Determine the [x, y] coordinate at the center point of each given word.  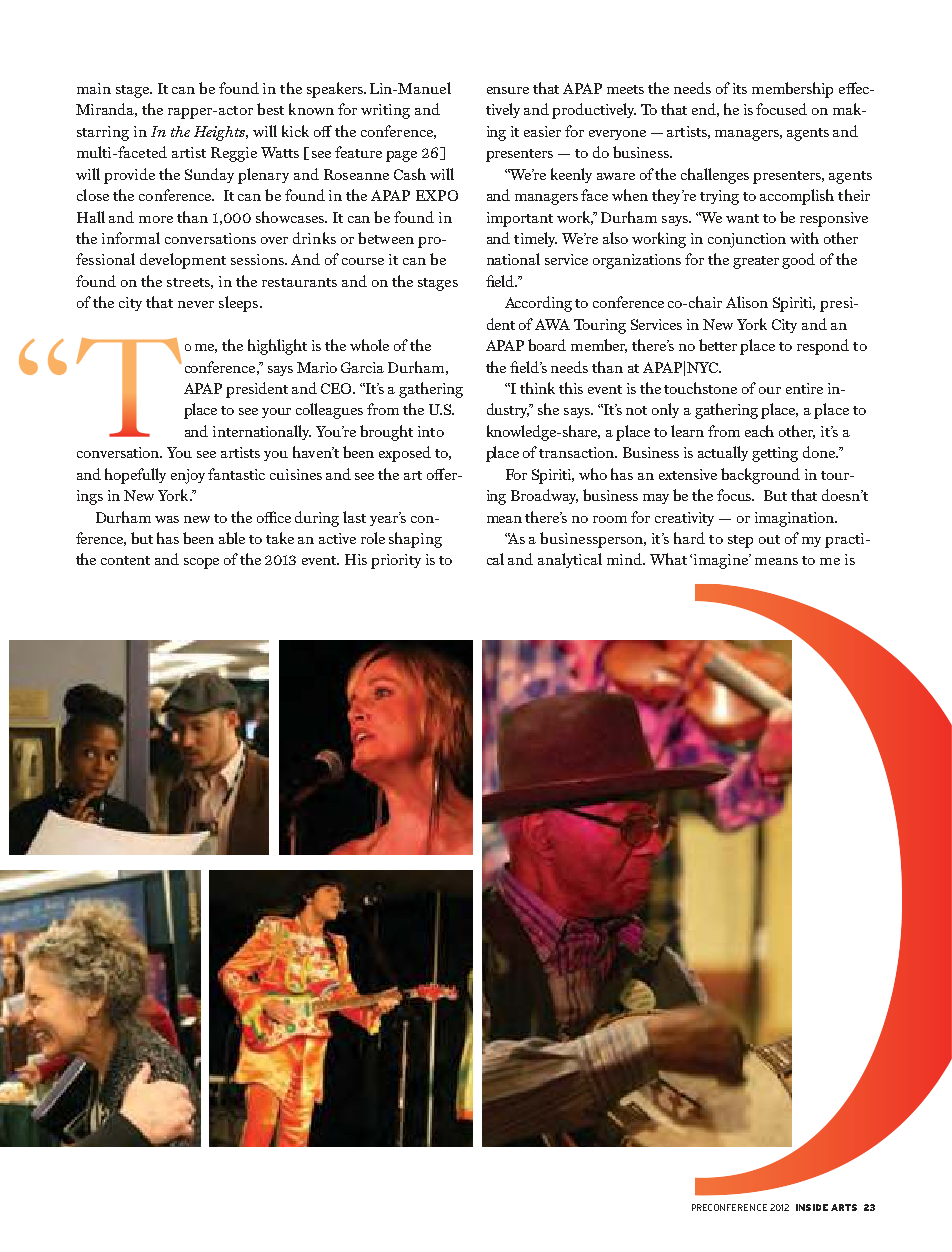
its [740, 88]
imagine [722, 561]
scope [201, 563]
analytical [570, 560]
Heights [220, 133]
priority [396, 561]
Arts [844, 1207]
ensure [508, 90]
